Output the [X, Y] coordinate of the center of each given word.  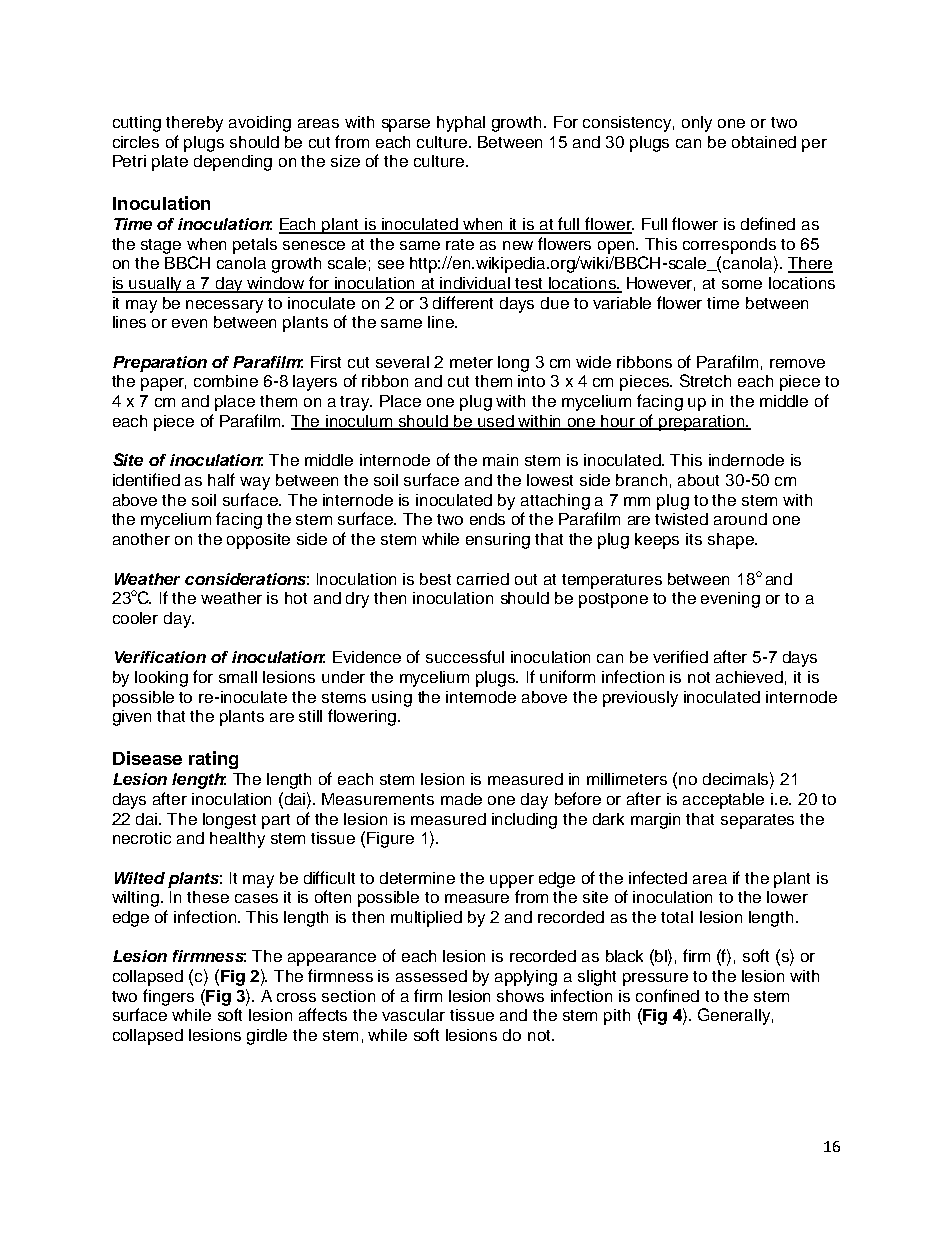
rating [213, 760]
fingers [168, 997]
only [697, 124]
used [496, 422]
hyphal [461, 124]
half [221, 479]
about [698, 480]
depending [233, 163]
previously [640, 699]
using [392, 699]
